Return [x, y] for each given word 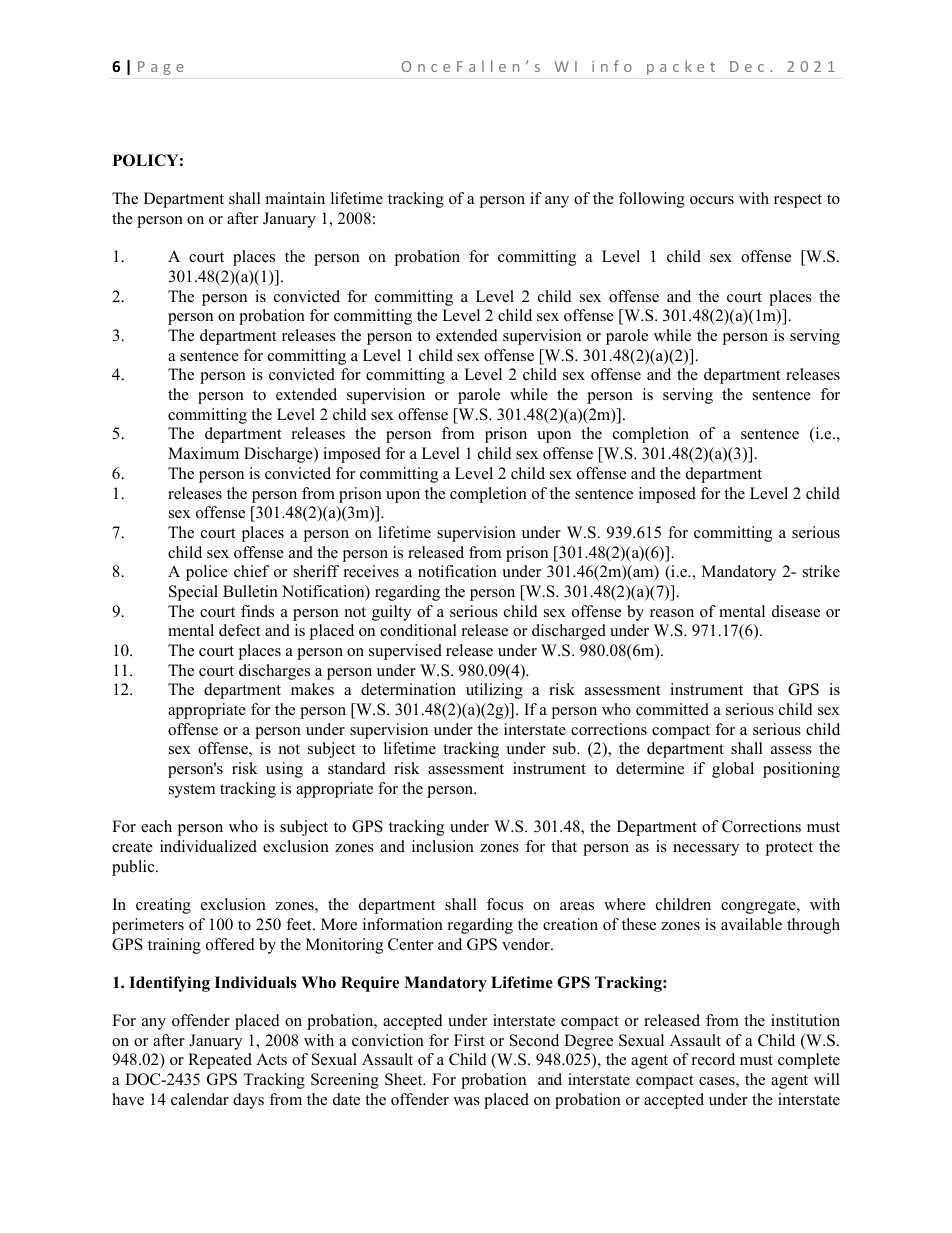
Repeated [220, 1061]
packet [681, 67]
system [192, 791]
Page [161, 68]
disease [796, 611]
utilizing [494, 691]
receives [371, 571]
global [733, 770]
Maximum [203, 453]
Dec [747, 66]
